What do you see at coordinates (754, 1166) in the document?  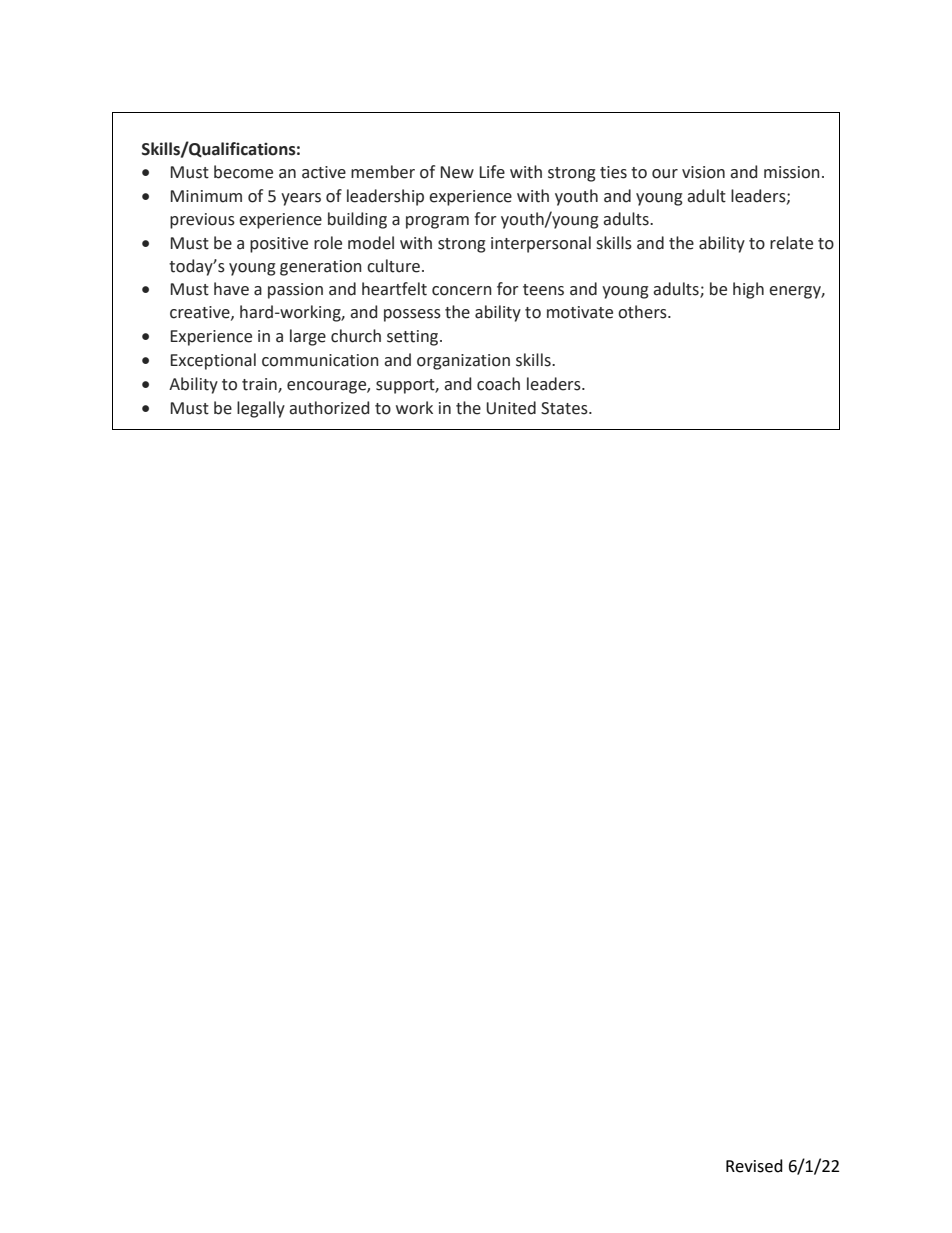 I see `Revised` at bounding box center [754, 1166].
